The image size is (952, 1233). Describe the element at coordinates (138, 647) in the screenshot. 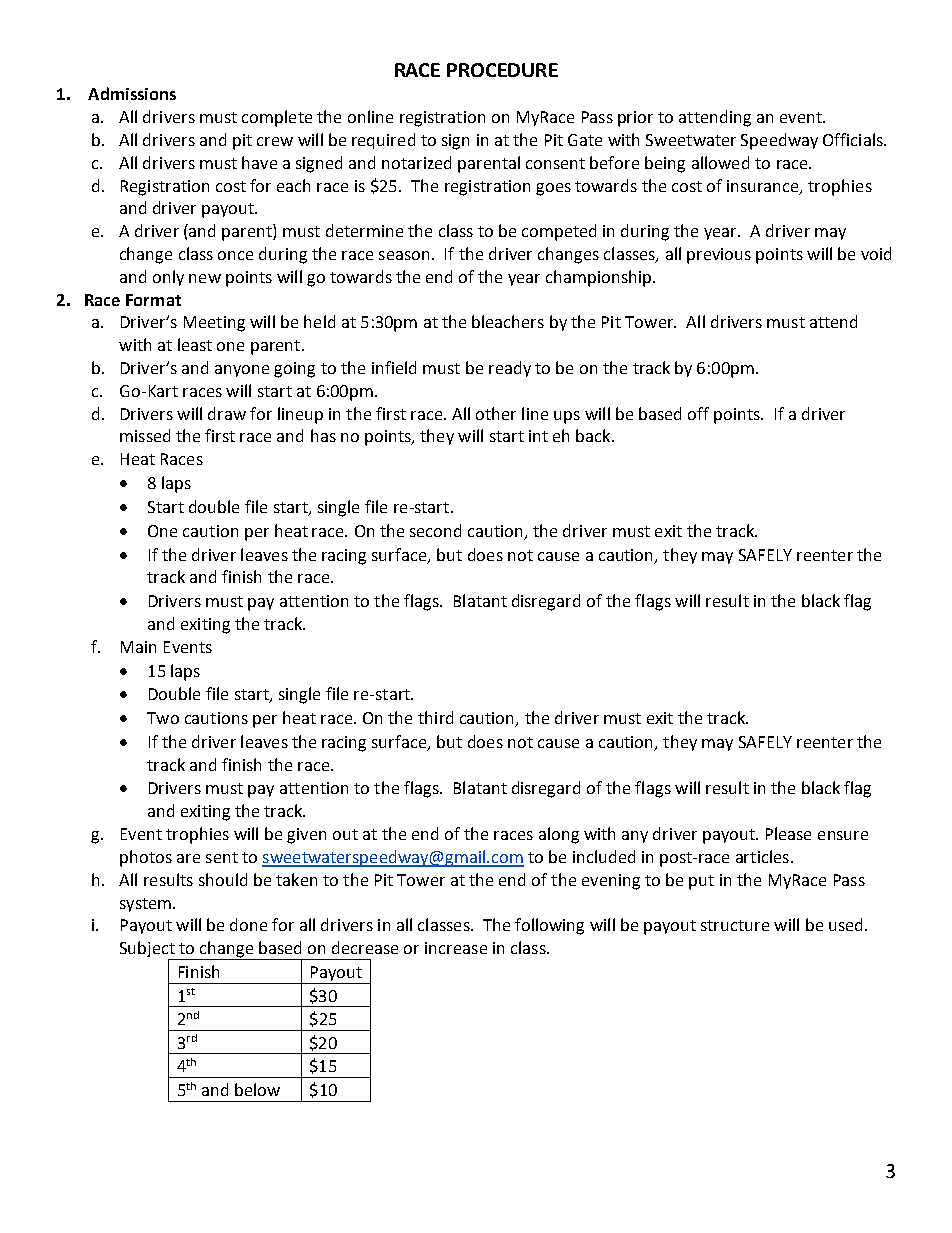

I see `Main` at that location.
